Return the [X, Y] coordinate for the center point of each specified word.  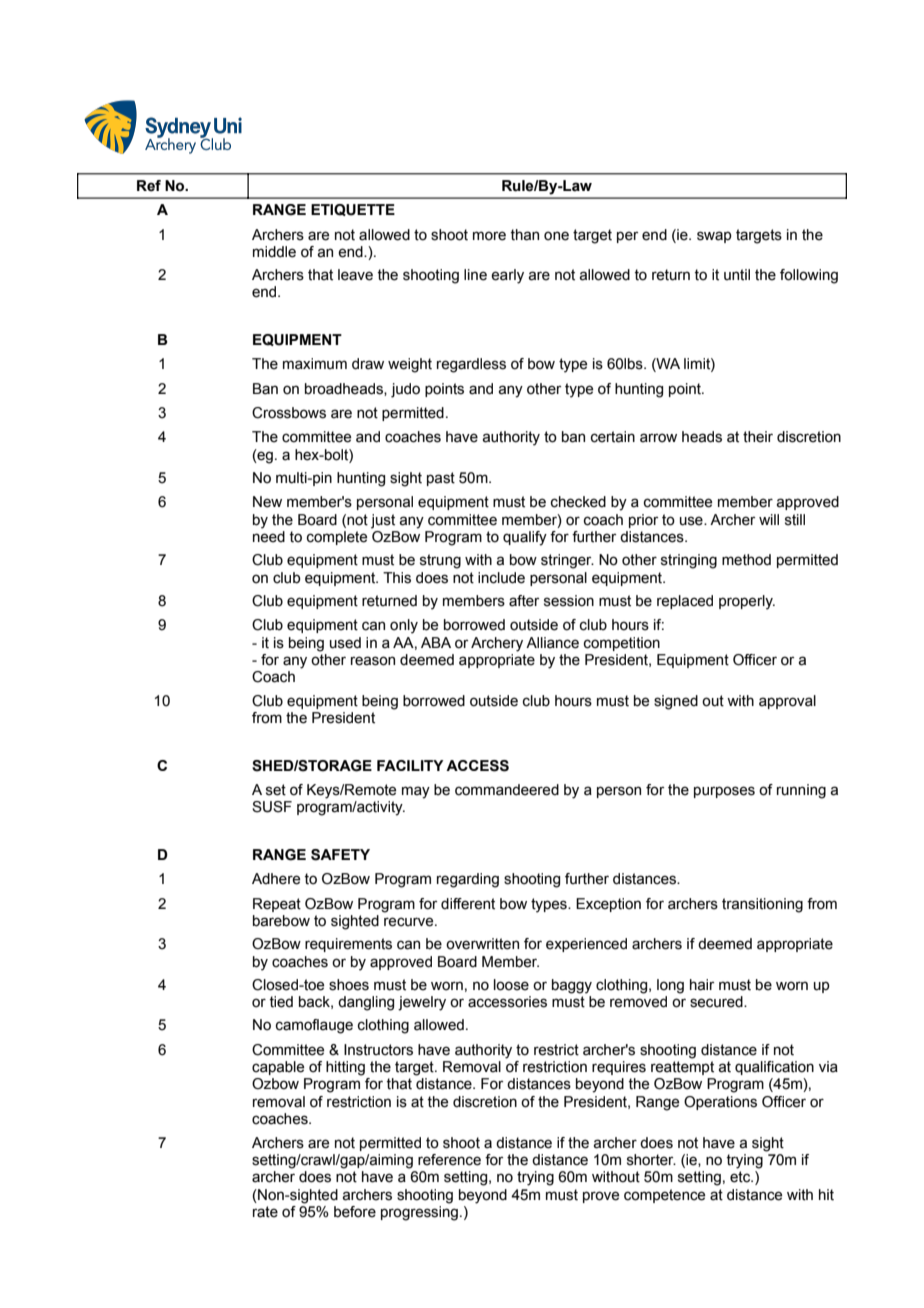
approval [787, 702]
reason [373, 661]
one [556, 236]
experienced [586, 945]
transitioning [762, 905]
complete [337, 538]
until [737, 275]
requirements [348, 945]
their [758, 437]
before [355, 1212]
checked [578, 502]
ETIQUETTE [353, 210]
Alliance [552, 643]
